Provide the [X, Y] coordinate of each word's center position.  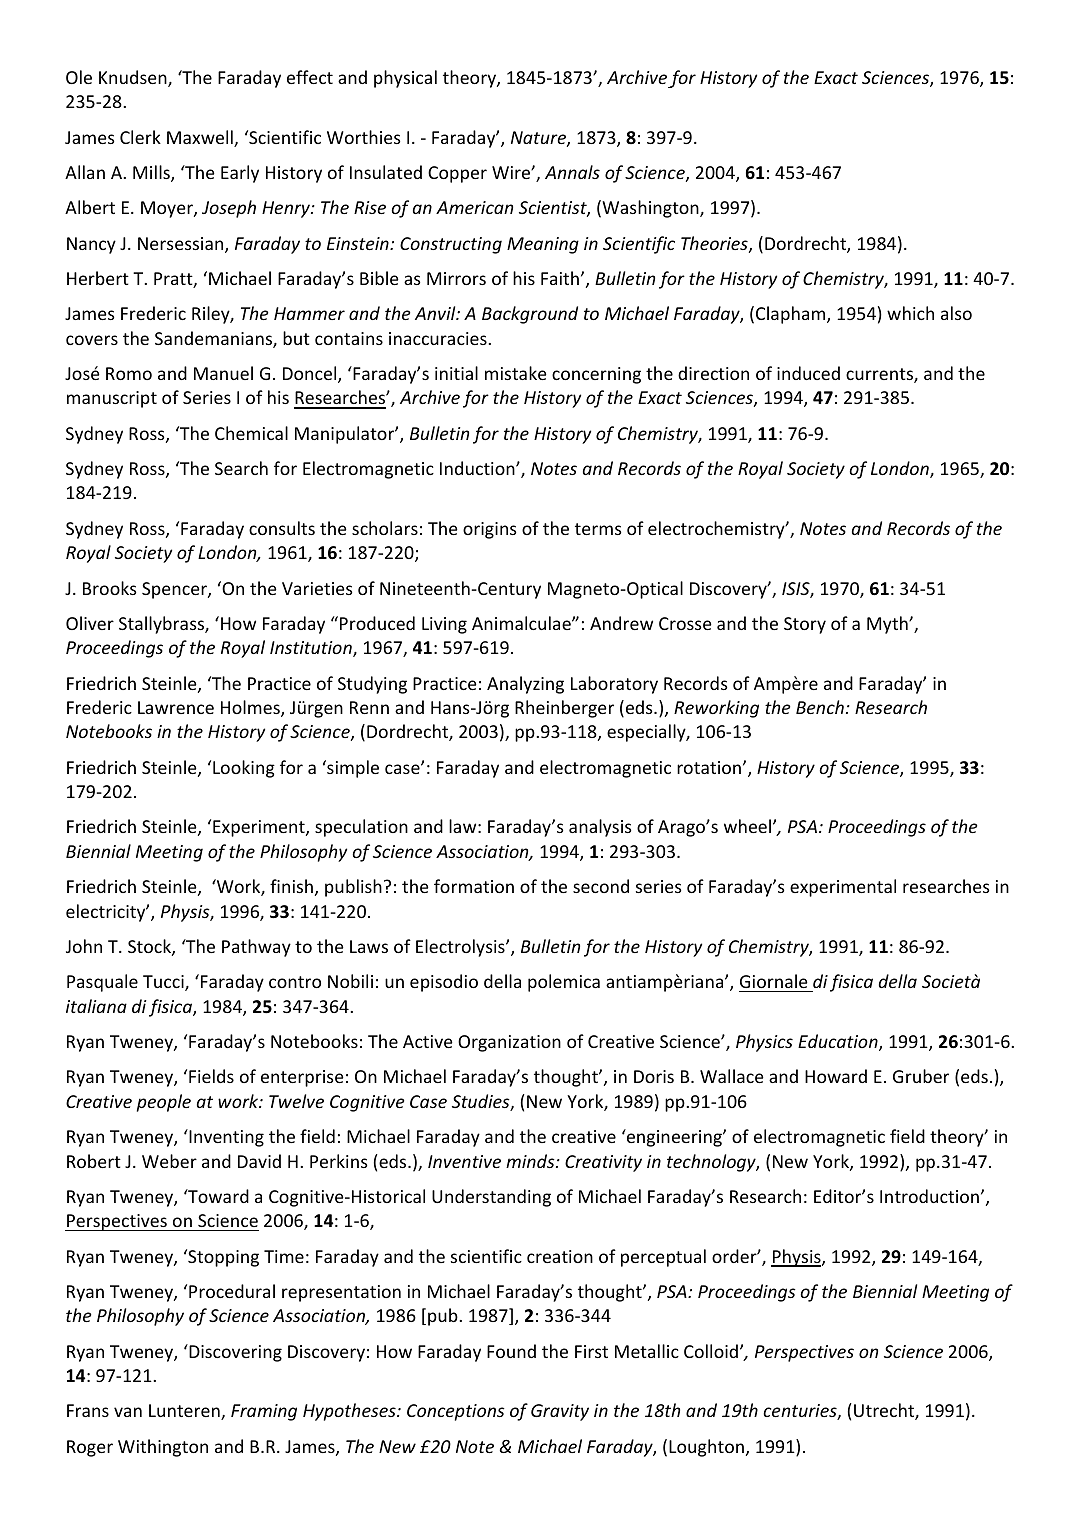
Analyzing [525, 685]
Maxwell [201, 138]
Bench [820, 707]
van [128, 1412]
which [910, 313]
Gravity [560, 1412]
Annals [572, 172]
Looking [244, 769]
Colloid [711, 1351]
